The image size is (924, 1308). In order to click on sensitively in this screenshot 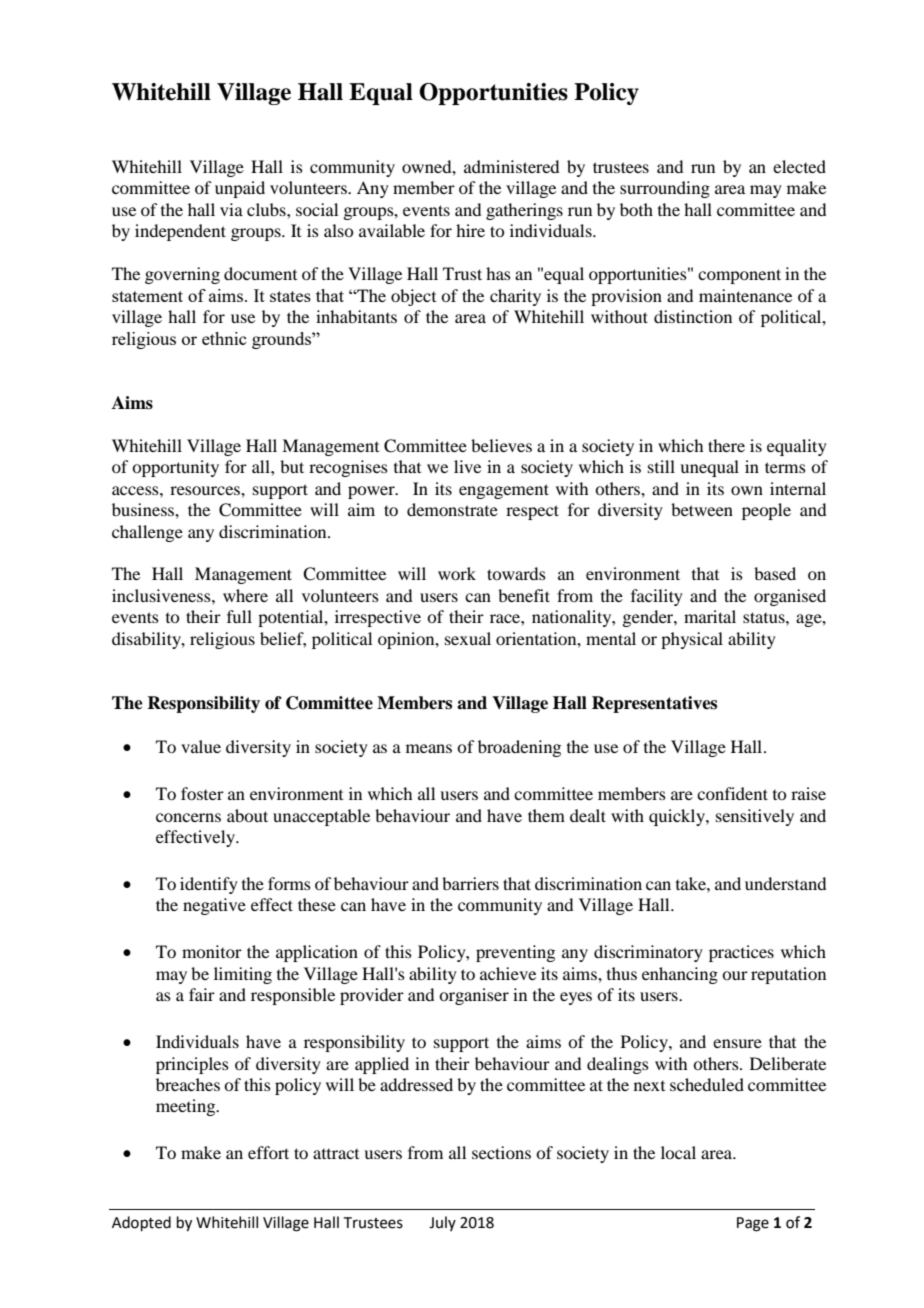, I will do `click(755, 817)`.
